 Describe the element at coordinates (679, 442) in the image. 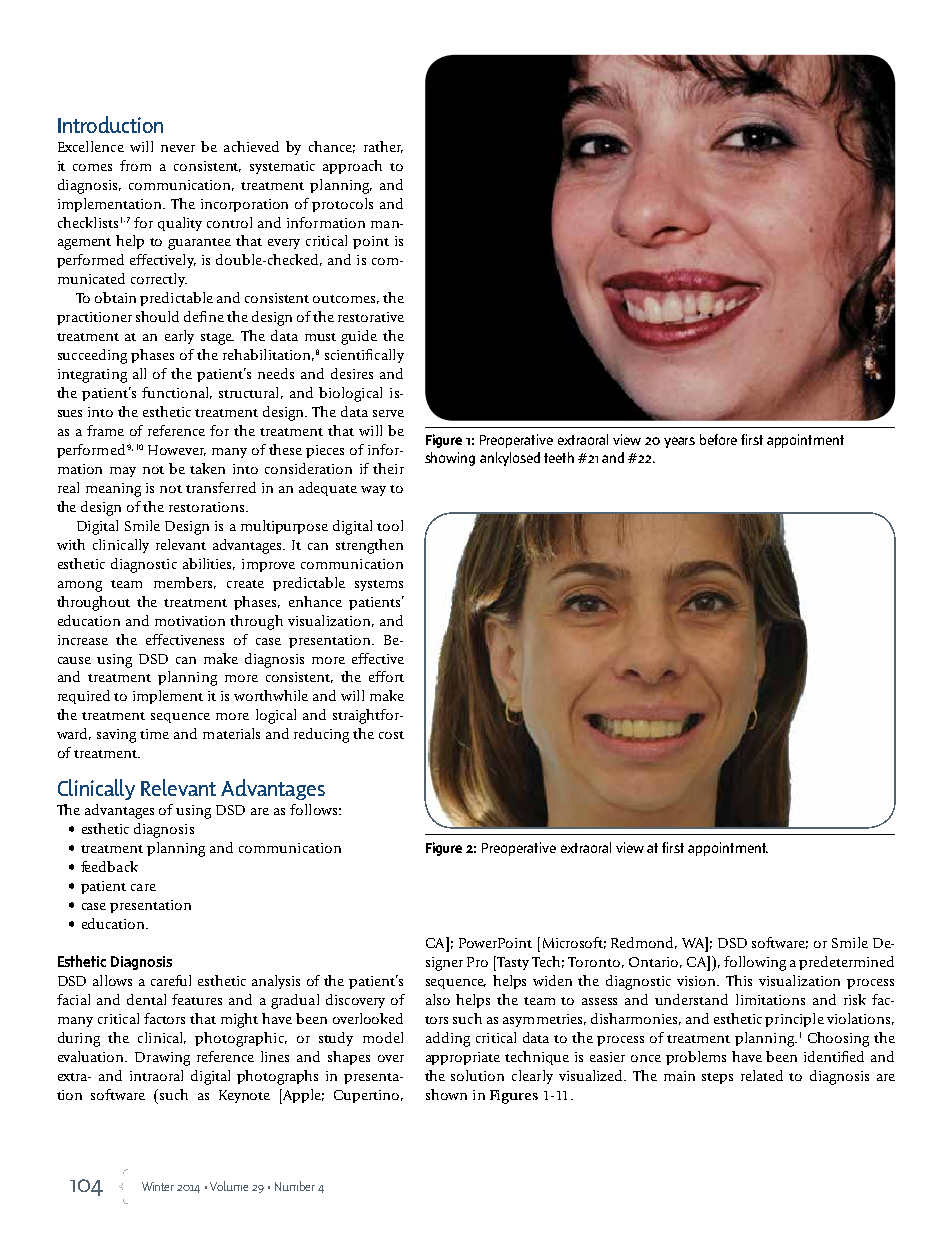

I see `years` at that location.
